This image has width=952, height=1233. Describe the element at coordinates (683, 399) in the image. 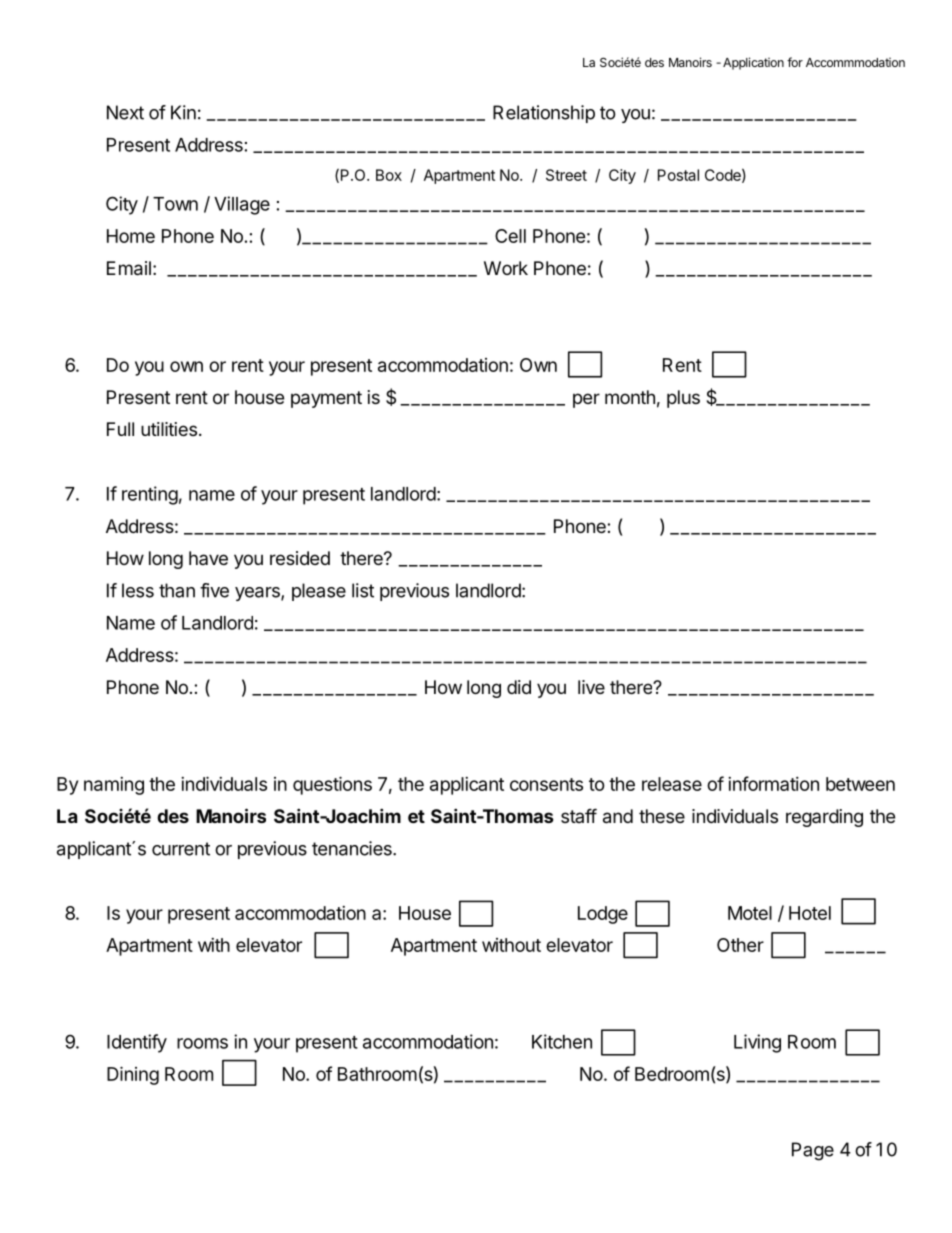

I see `plus` at that location.
